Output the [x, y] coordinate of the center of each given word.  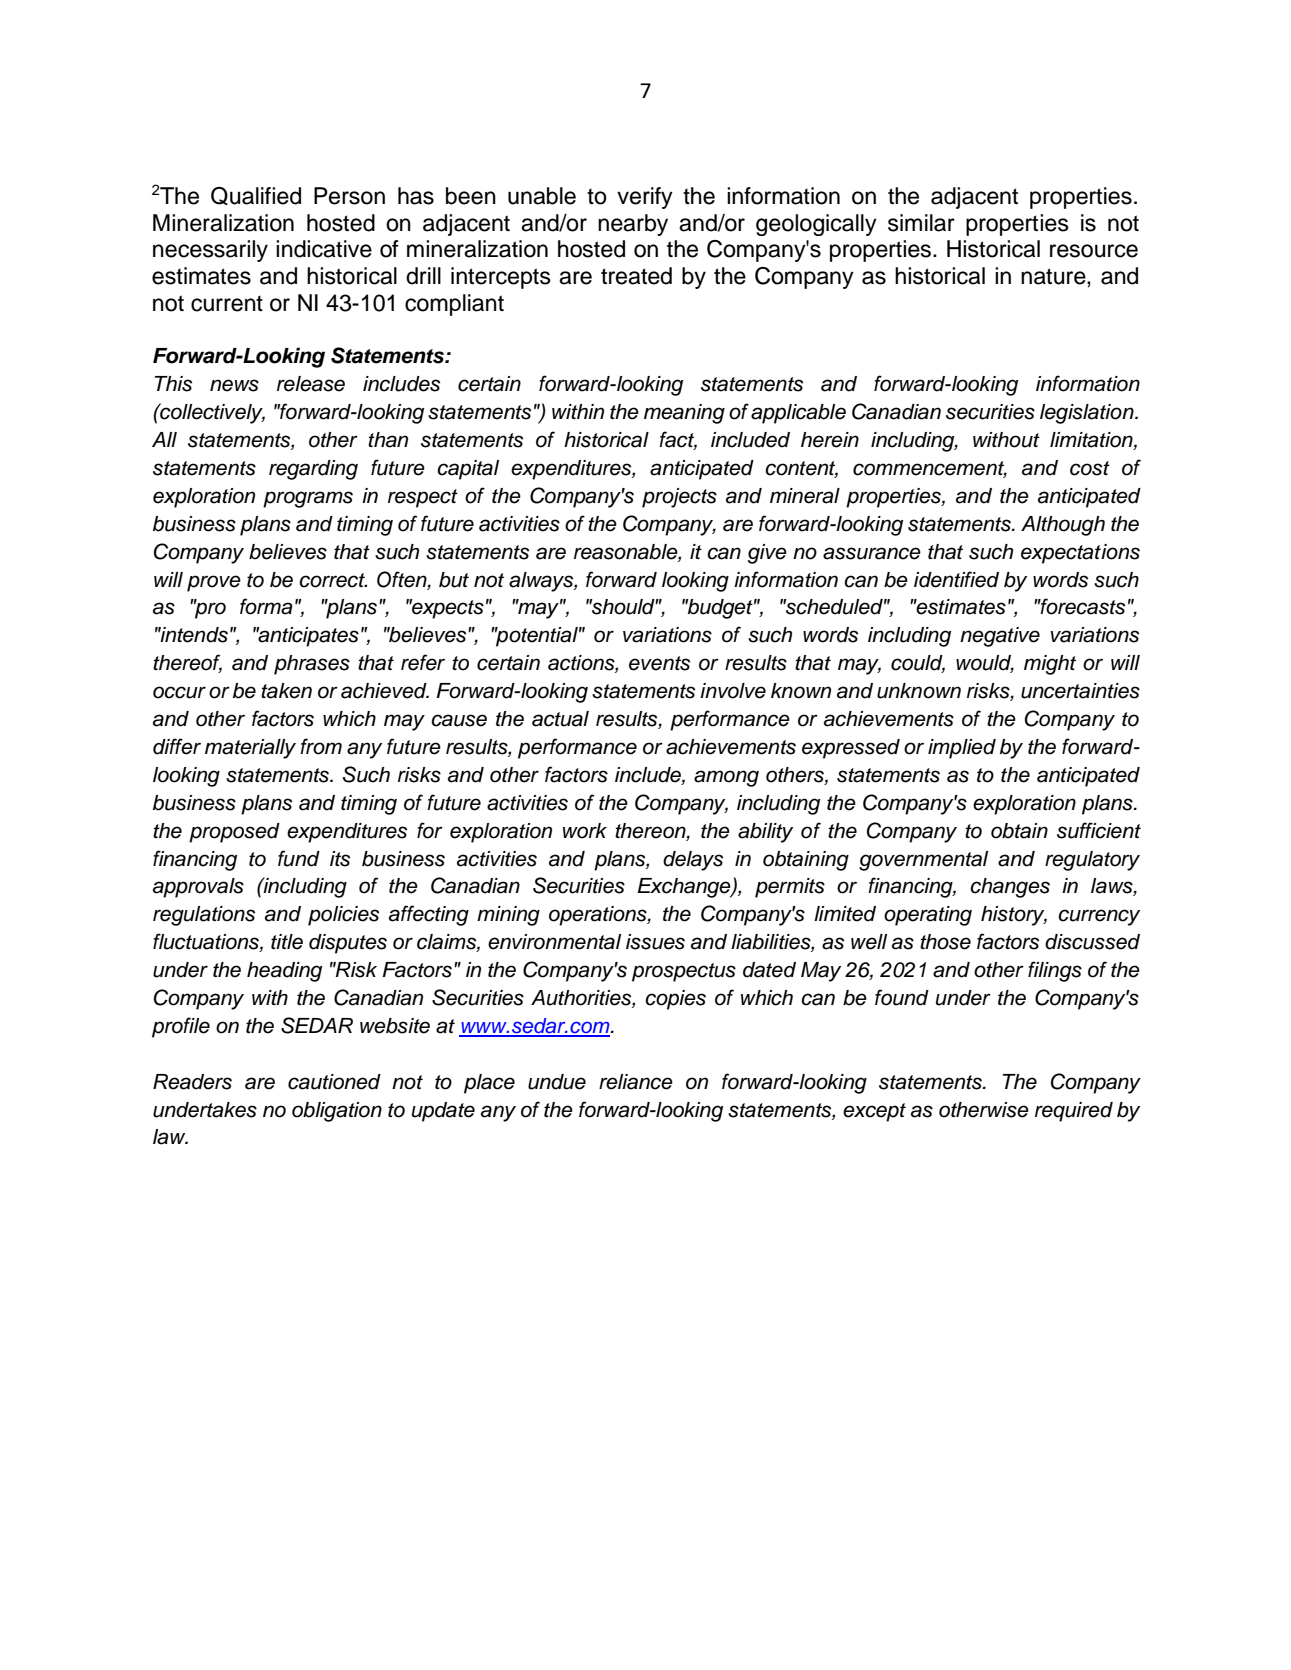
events [659, 663]
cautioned [334, 1082]
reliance [636, 1082]
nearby [633, 225]
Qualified [256, 196]
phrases [312, 665]
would [985, 664]
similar [921, 223]
